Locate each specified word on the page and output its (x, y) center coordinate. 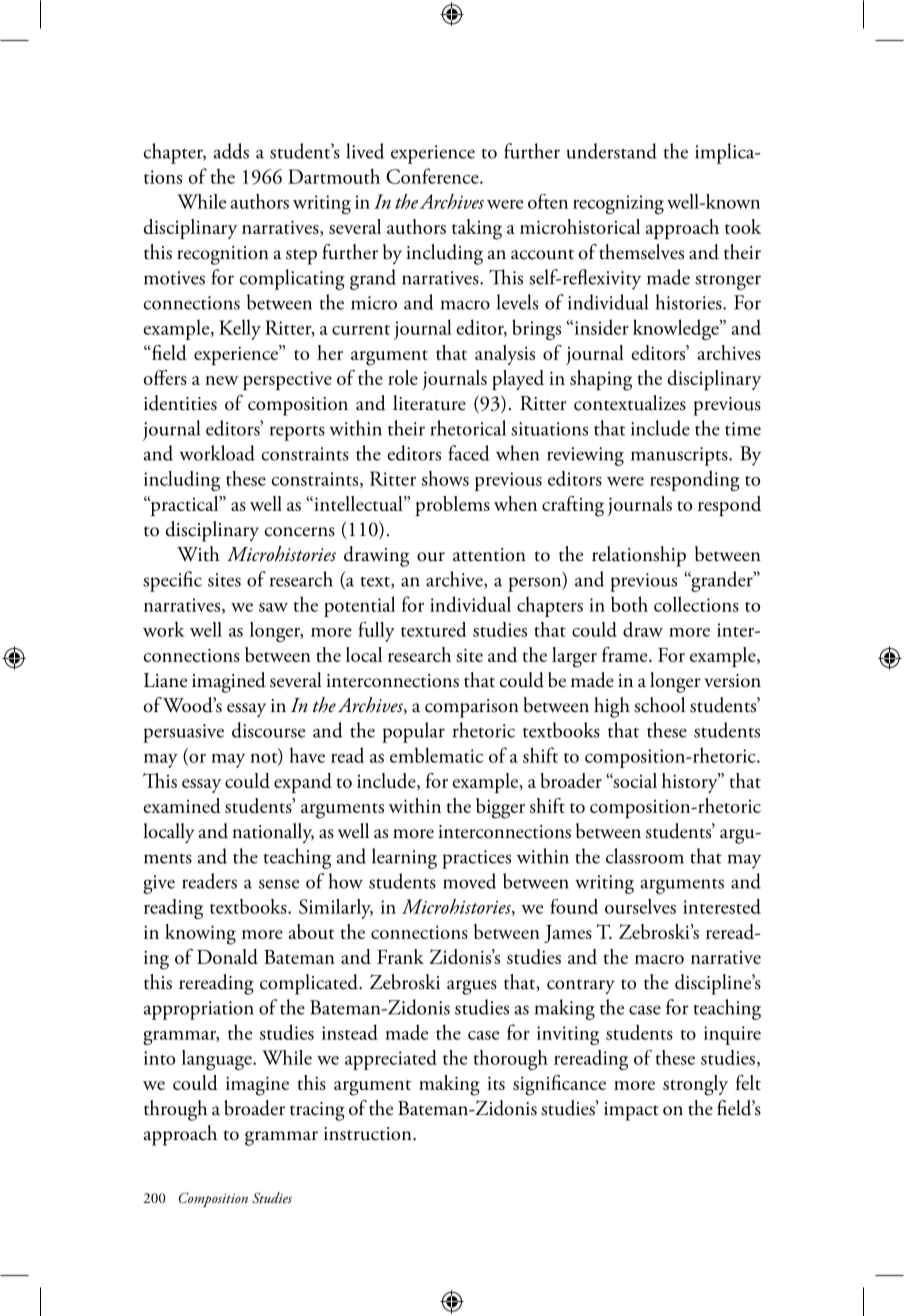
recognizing (618, 204)
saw (273, 607)
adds (231, 151)
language (218, 1060)
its (496, 1083)
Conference (433, 176)
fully (376, 632)
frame (626, 654)
